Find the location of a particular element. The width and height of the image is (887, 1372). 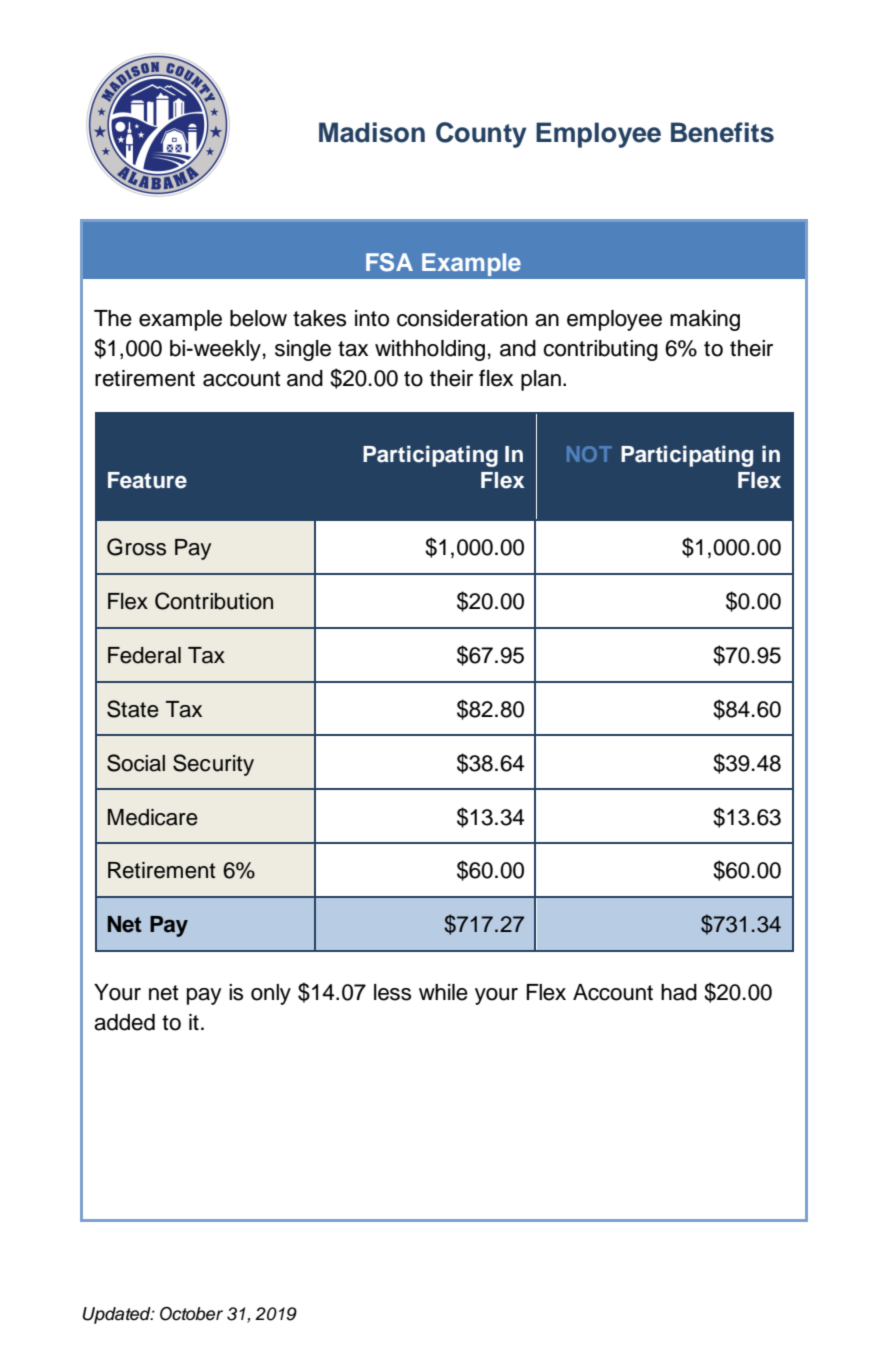

Feature is located at coordinates (147, 480).
